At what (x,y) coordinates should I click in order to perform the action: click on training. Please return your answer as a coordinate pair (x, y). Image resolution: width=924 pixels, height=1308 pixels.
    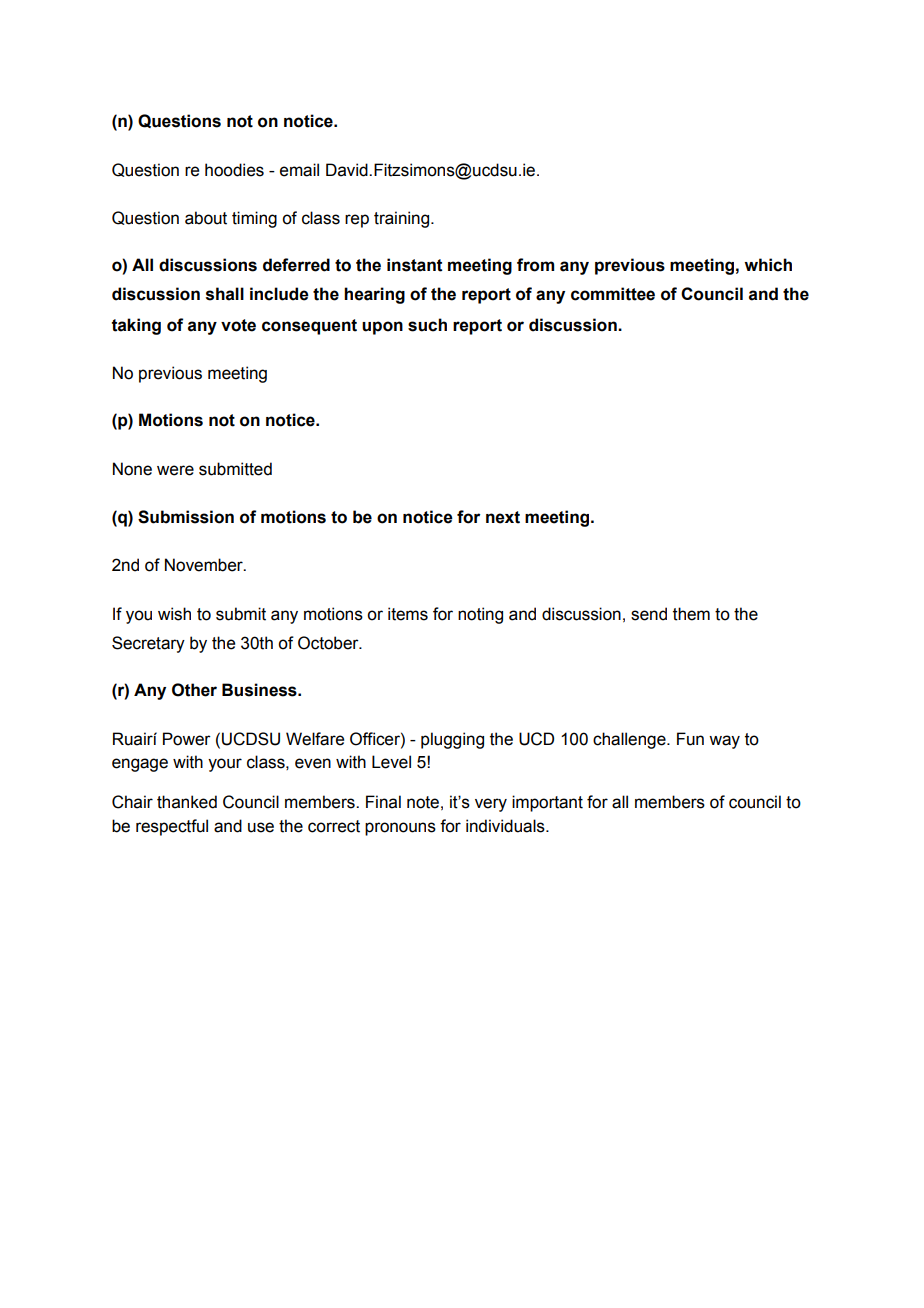
    Looking at the image, I should click on (403, 219).
